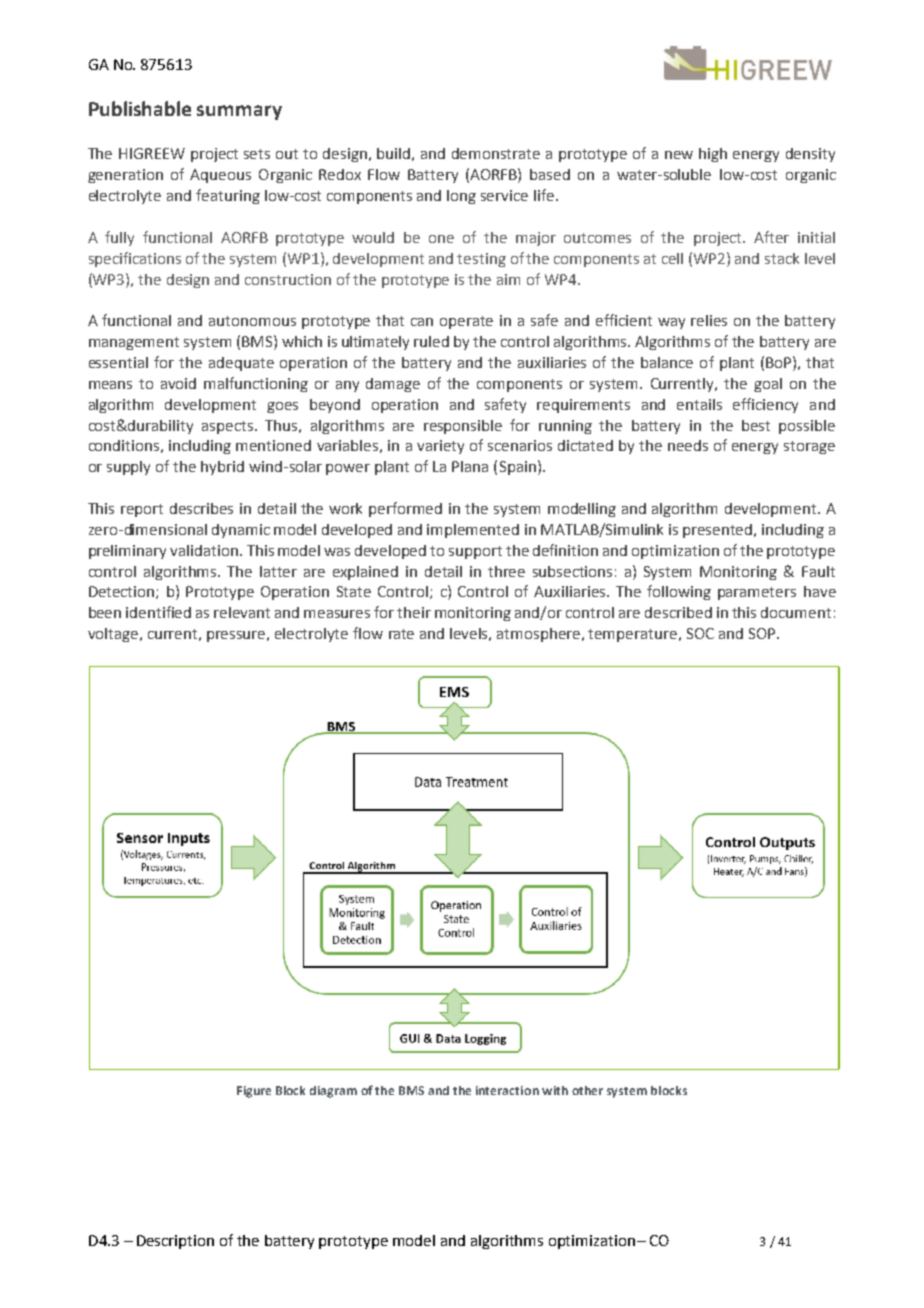 The width and height of the image is (924, 1308). What do you see at coordinates (540, 635) in the image?
I see `atmosphere` at bounding box center [540, 635].
